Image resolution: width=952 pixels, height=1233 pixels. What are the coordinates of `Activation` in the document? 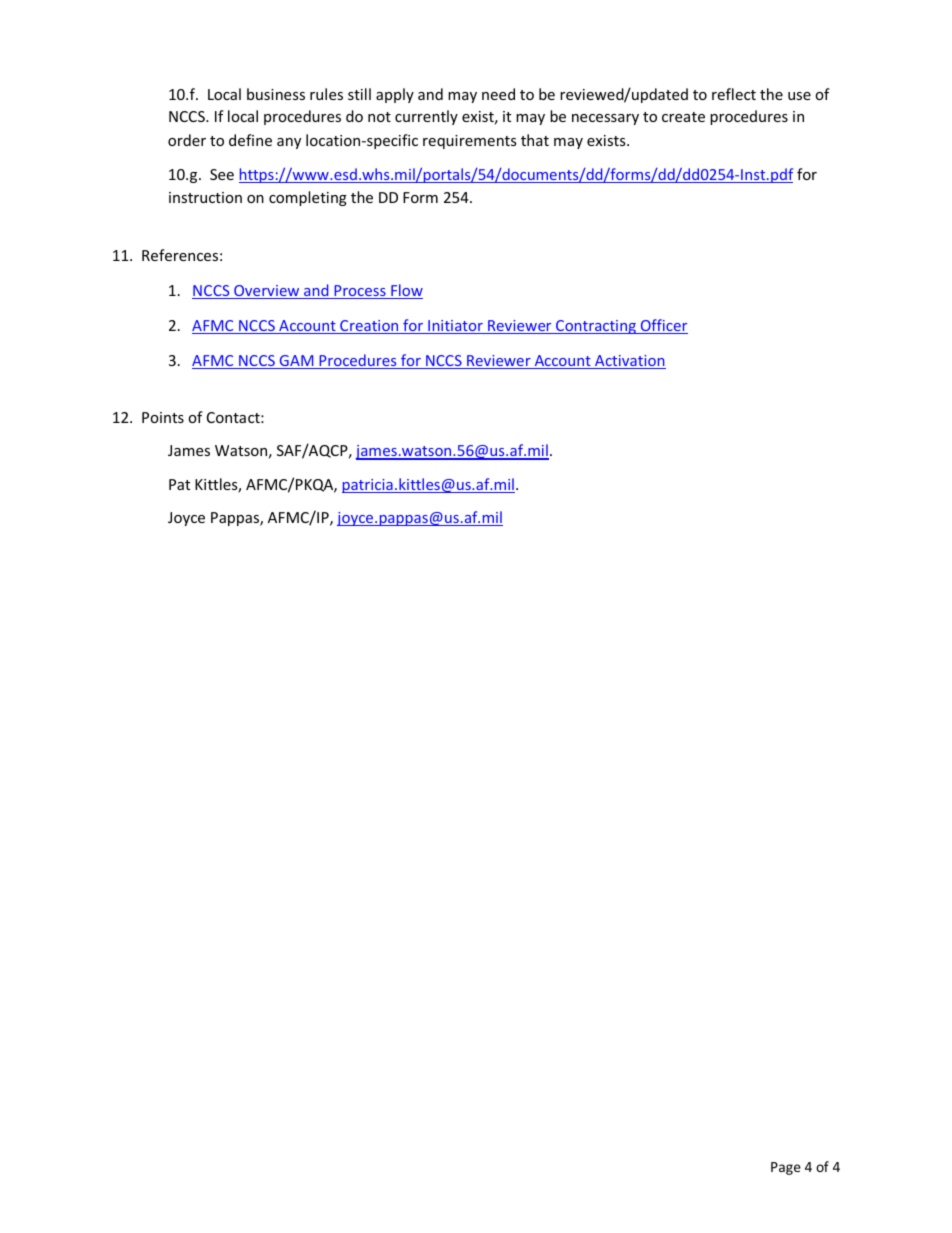 It's located at (629, 362).
